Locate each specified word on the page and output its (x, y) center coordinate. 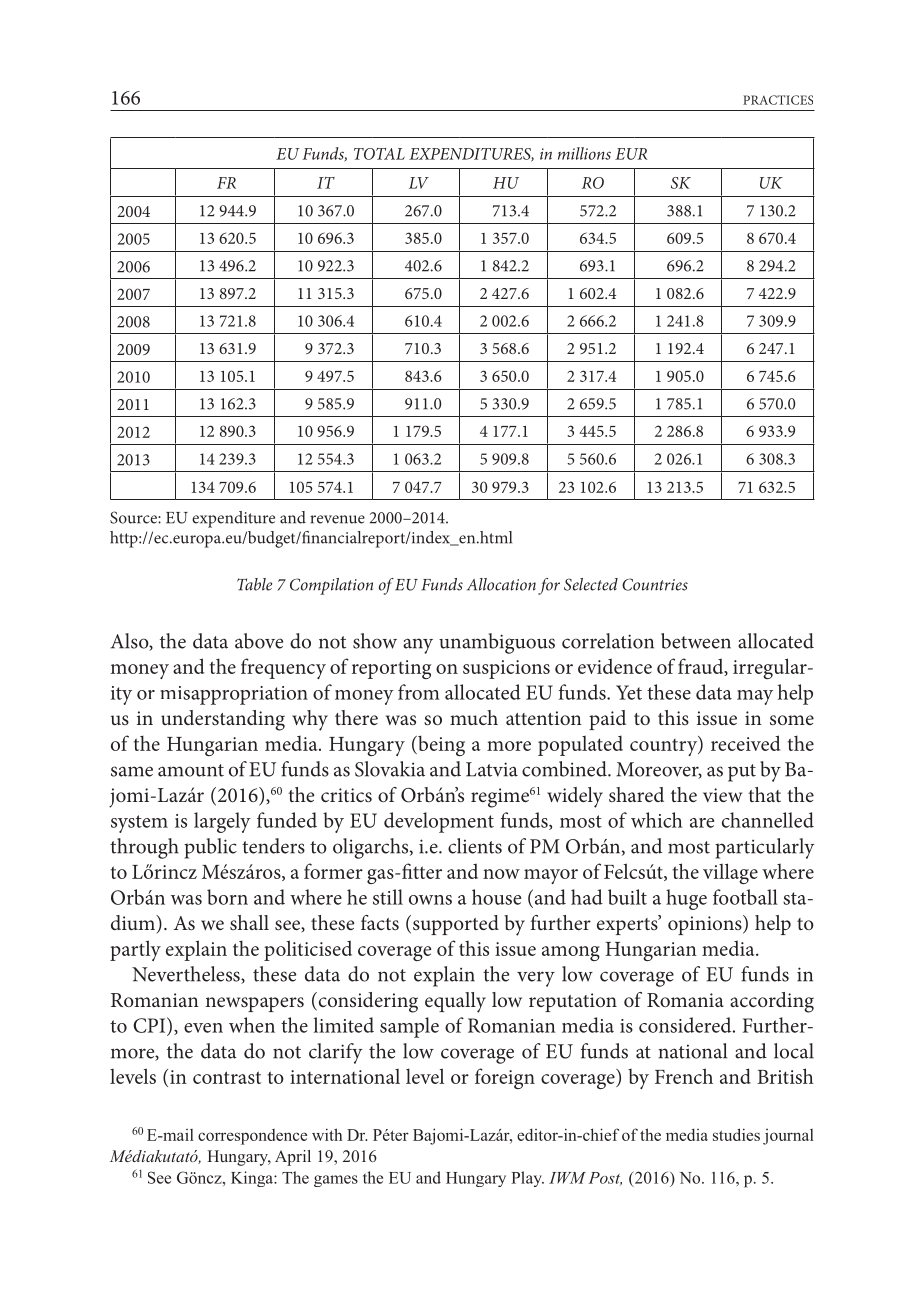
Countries (655, 584)
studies (736, 1134)
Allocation (501, 584)
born (227, 897)
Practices (778, 100)
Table (254, 584)
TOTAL (379, 154)
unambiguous (497, 643)
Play (527, 1179)
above (259, 641)
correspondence (252, 1137)
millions (584, 153)
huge (686, 899)
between (696, 641)
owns (430, 900)
